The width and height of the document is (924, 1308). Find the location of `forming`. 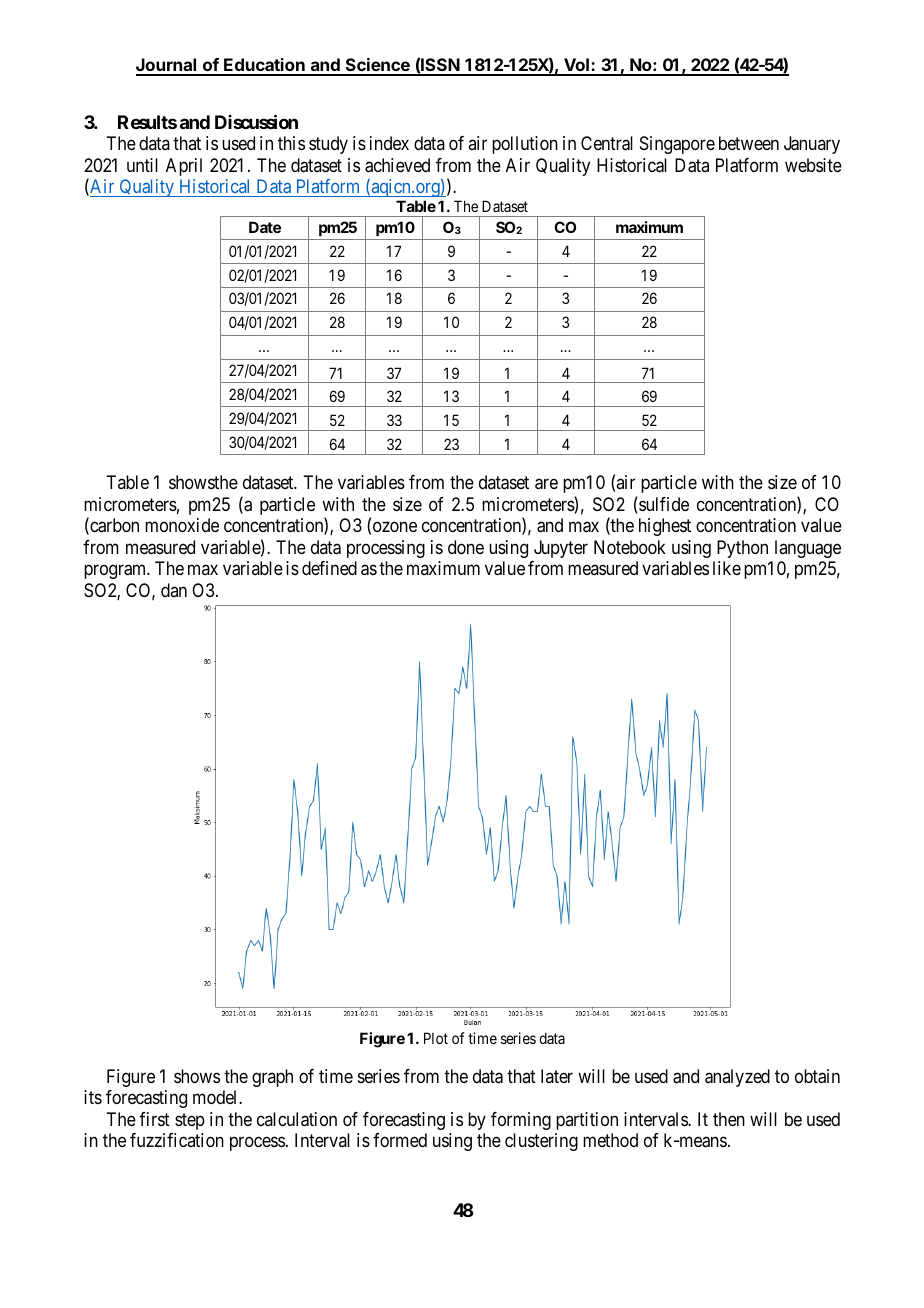

forming is located at coordinates (521, 1121).
